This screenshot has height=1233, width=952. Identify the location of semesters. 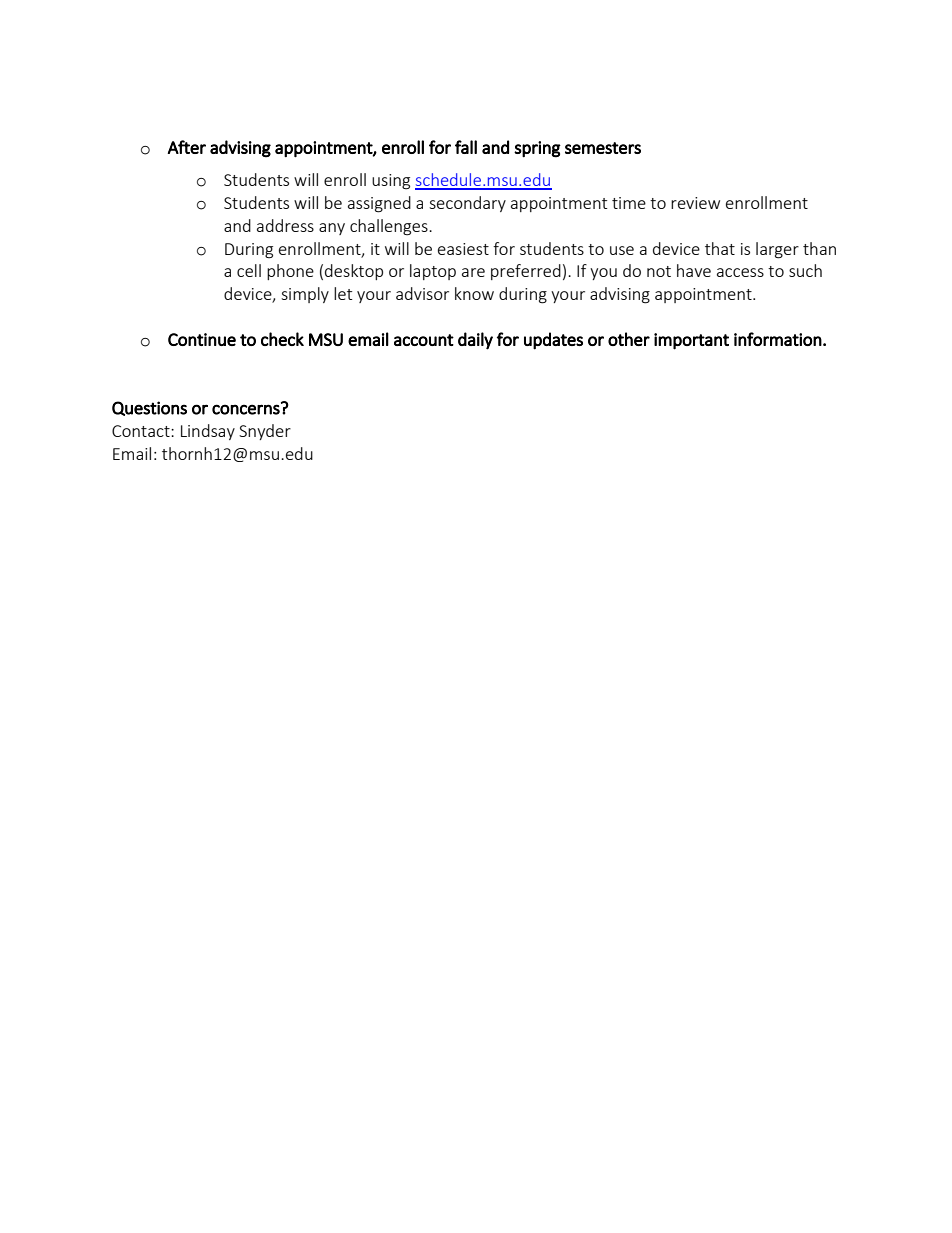
(603, 148).
